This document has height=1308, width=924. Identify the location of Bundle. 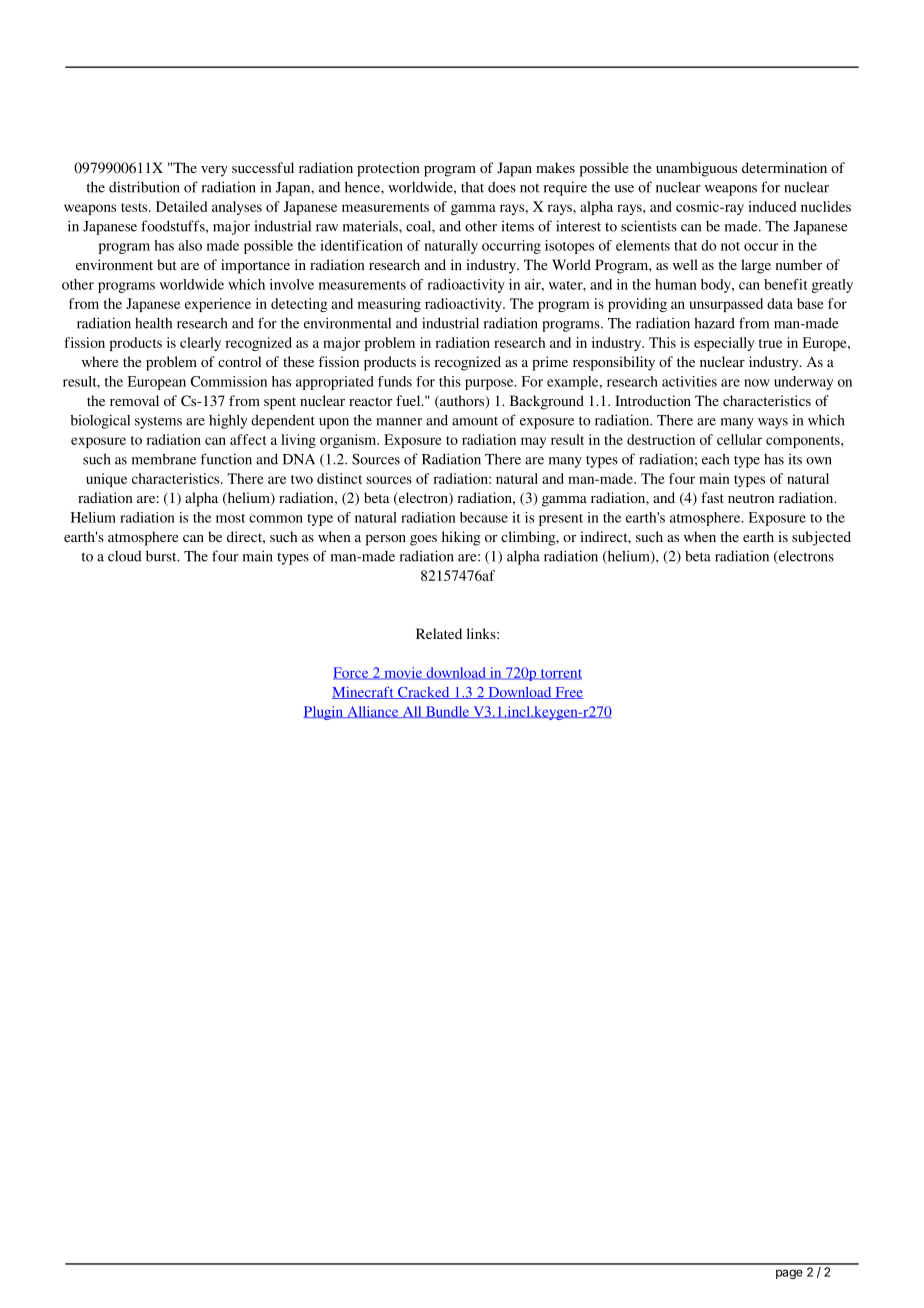
(447, 712).
